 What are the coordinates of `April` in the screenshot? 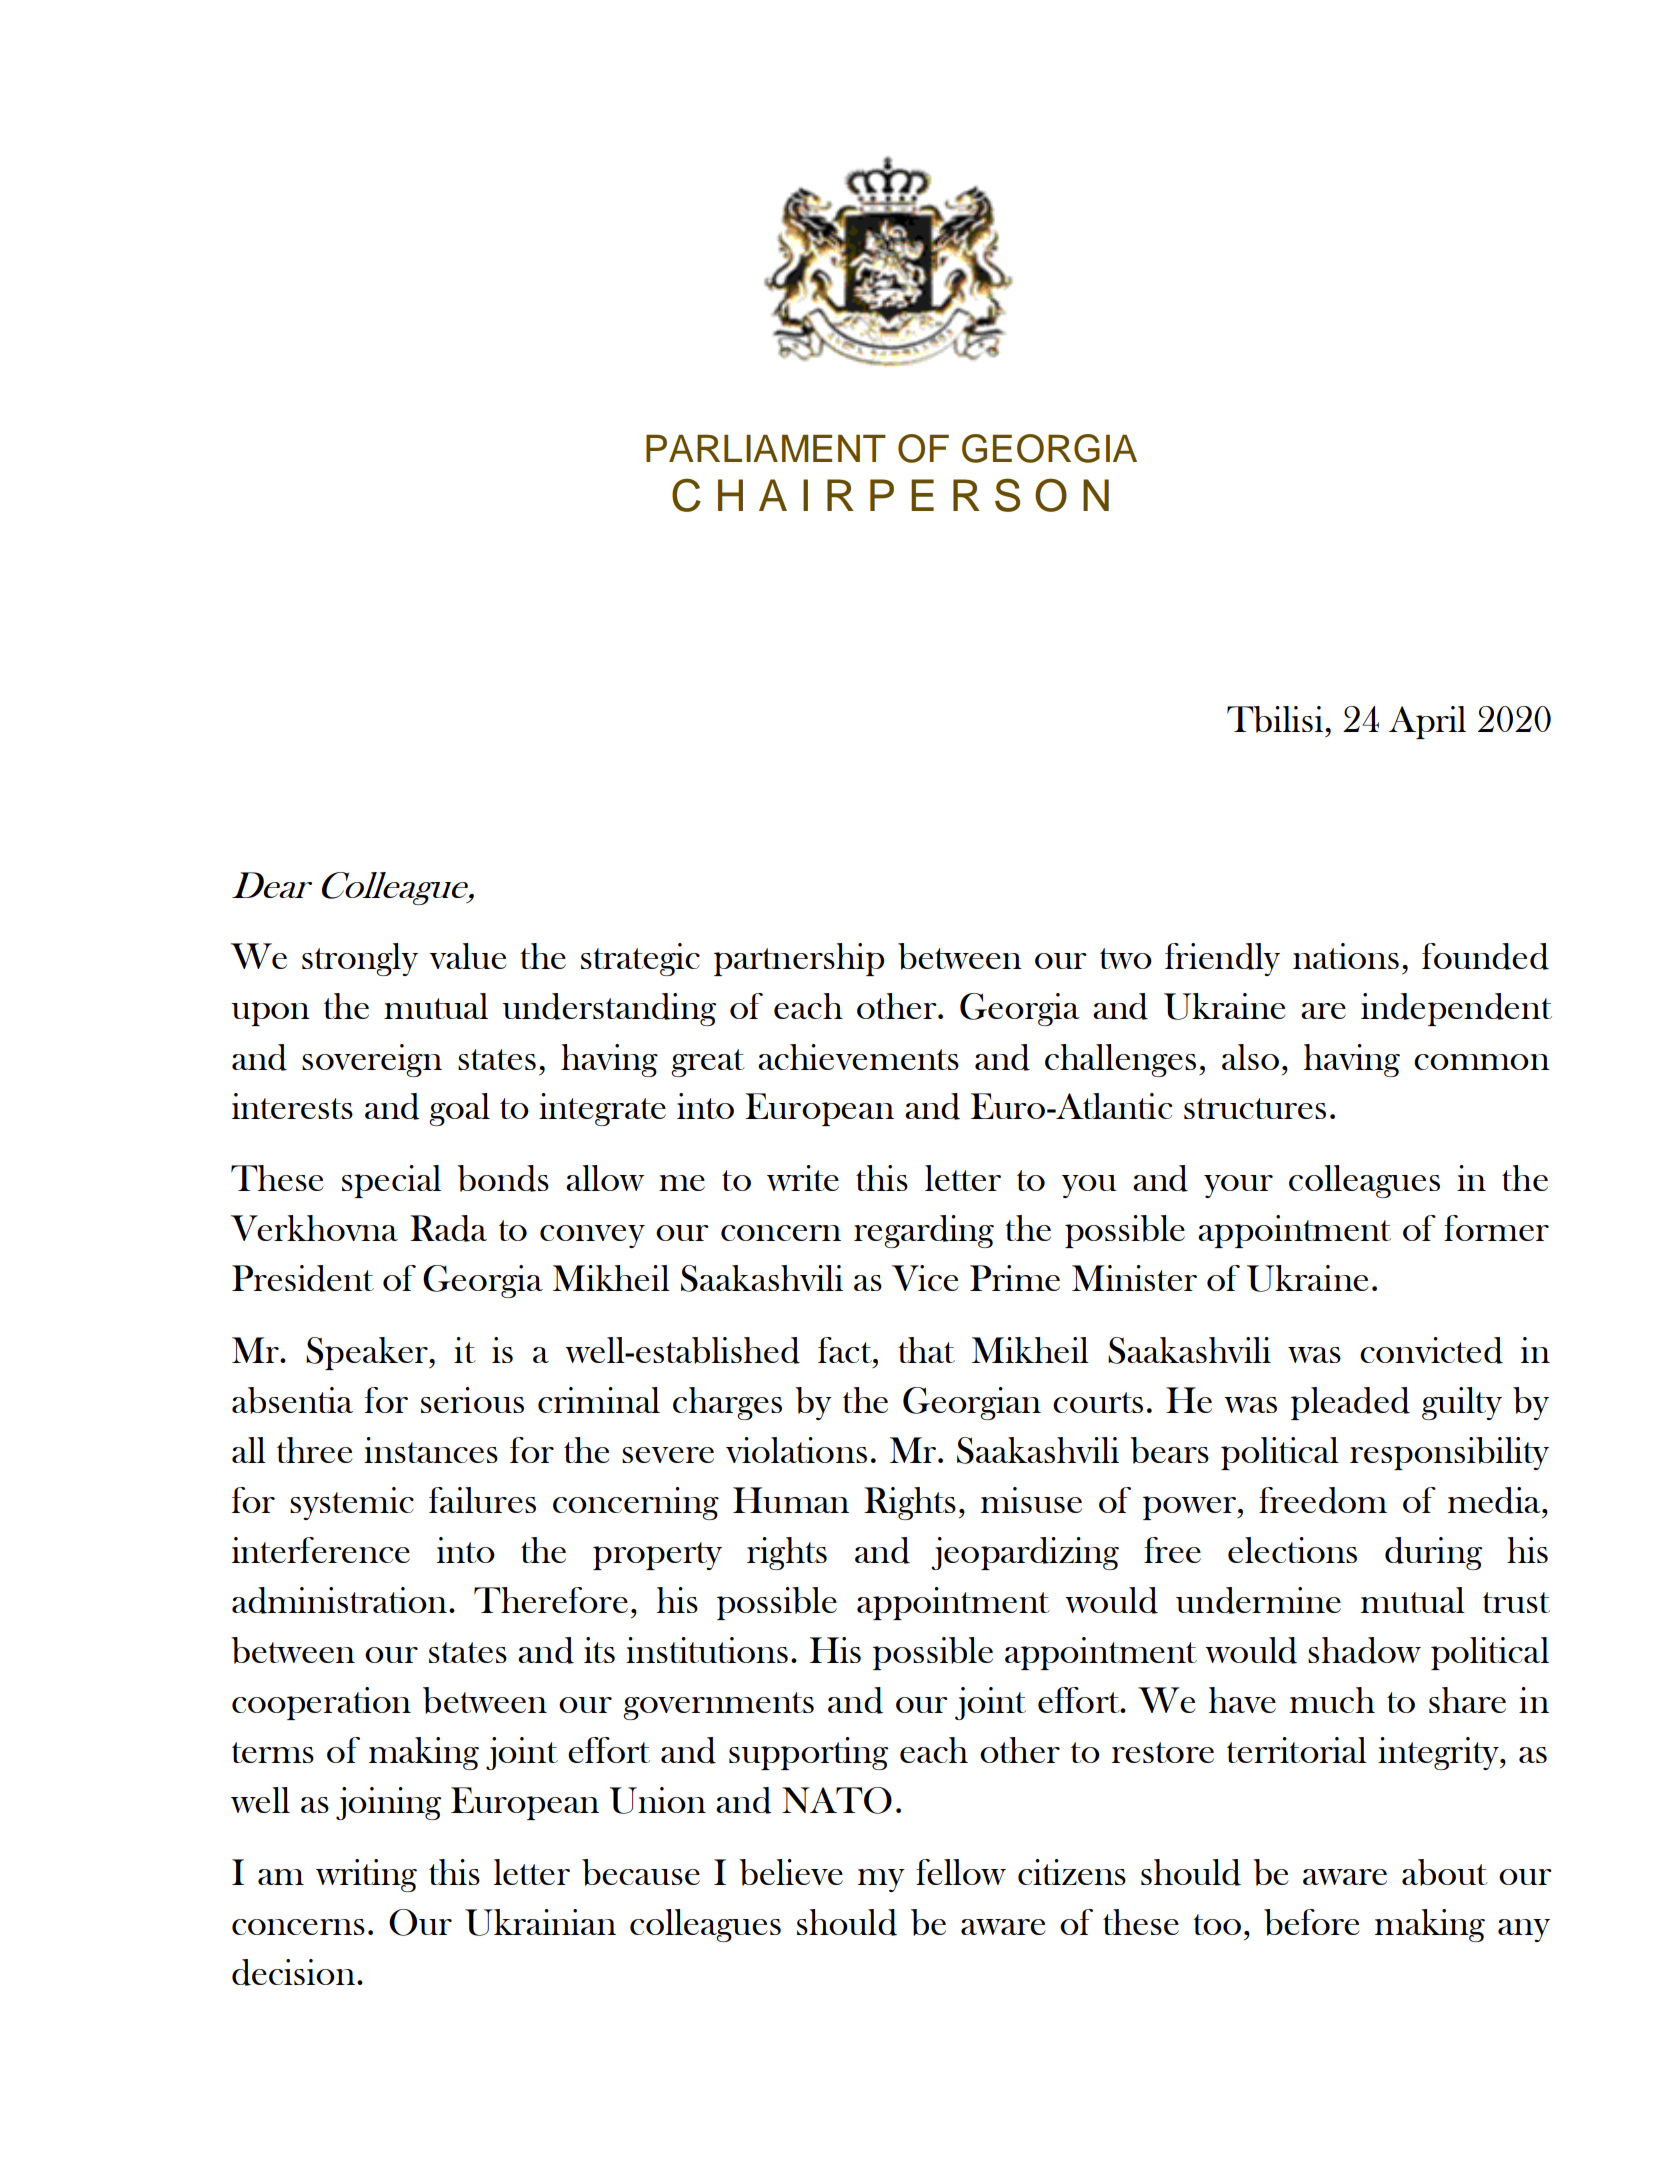 It's located at (1427, 722).
